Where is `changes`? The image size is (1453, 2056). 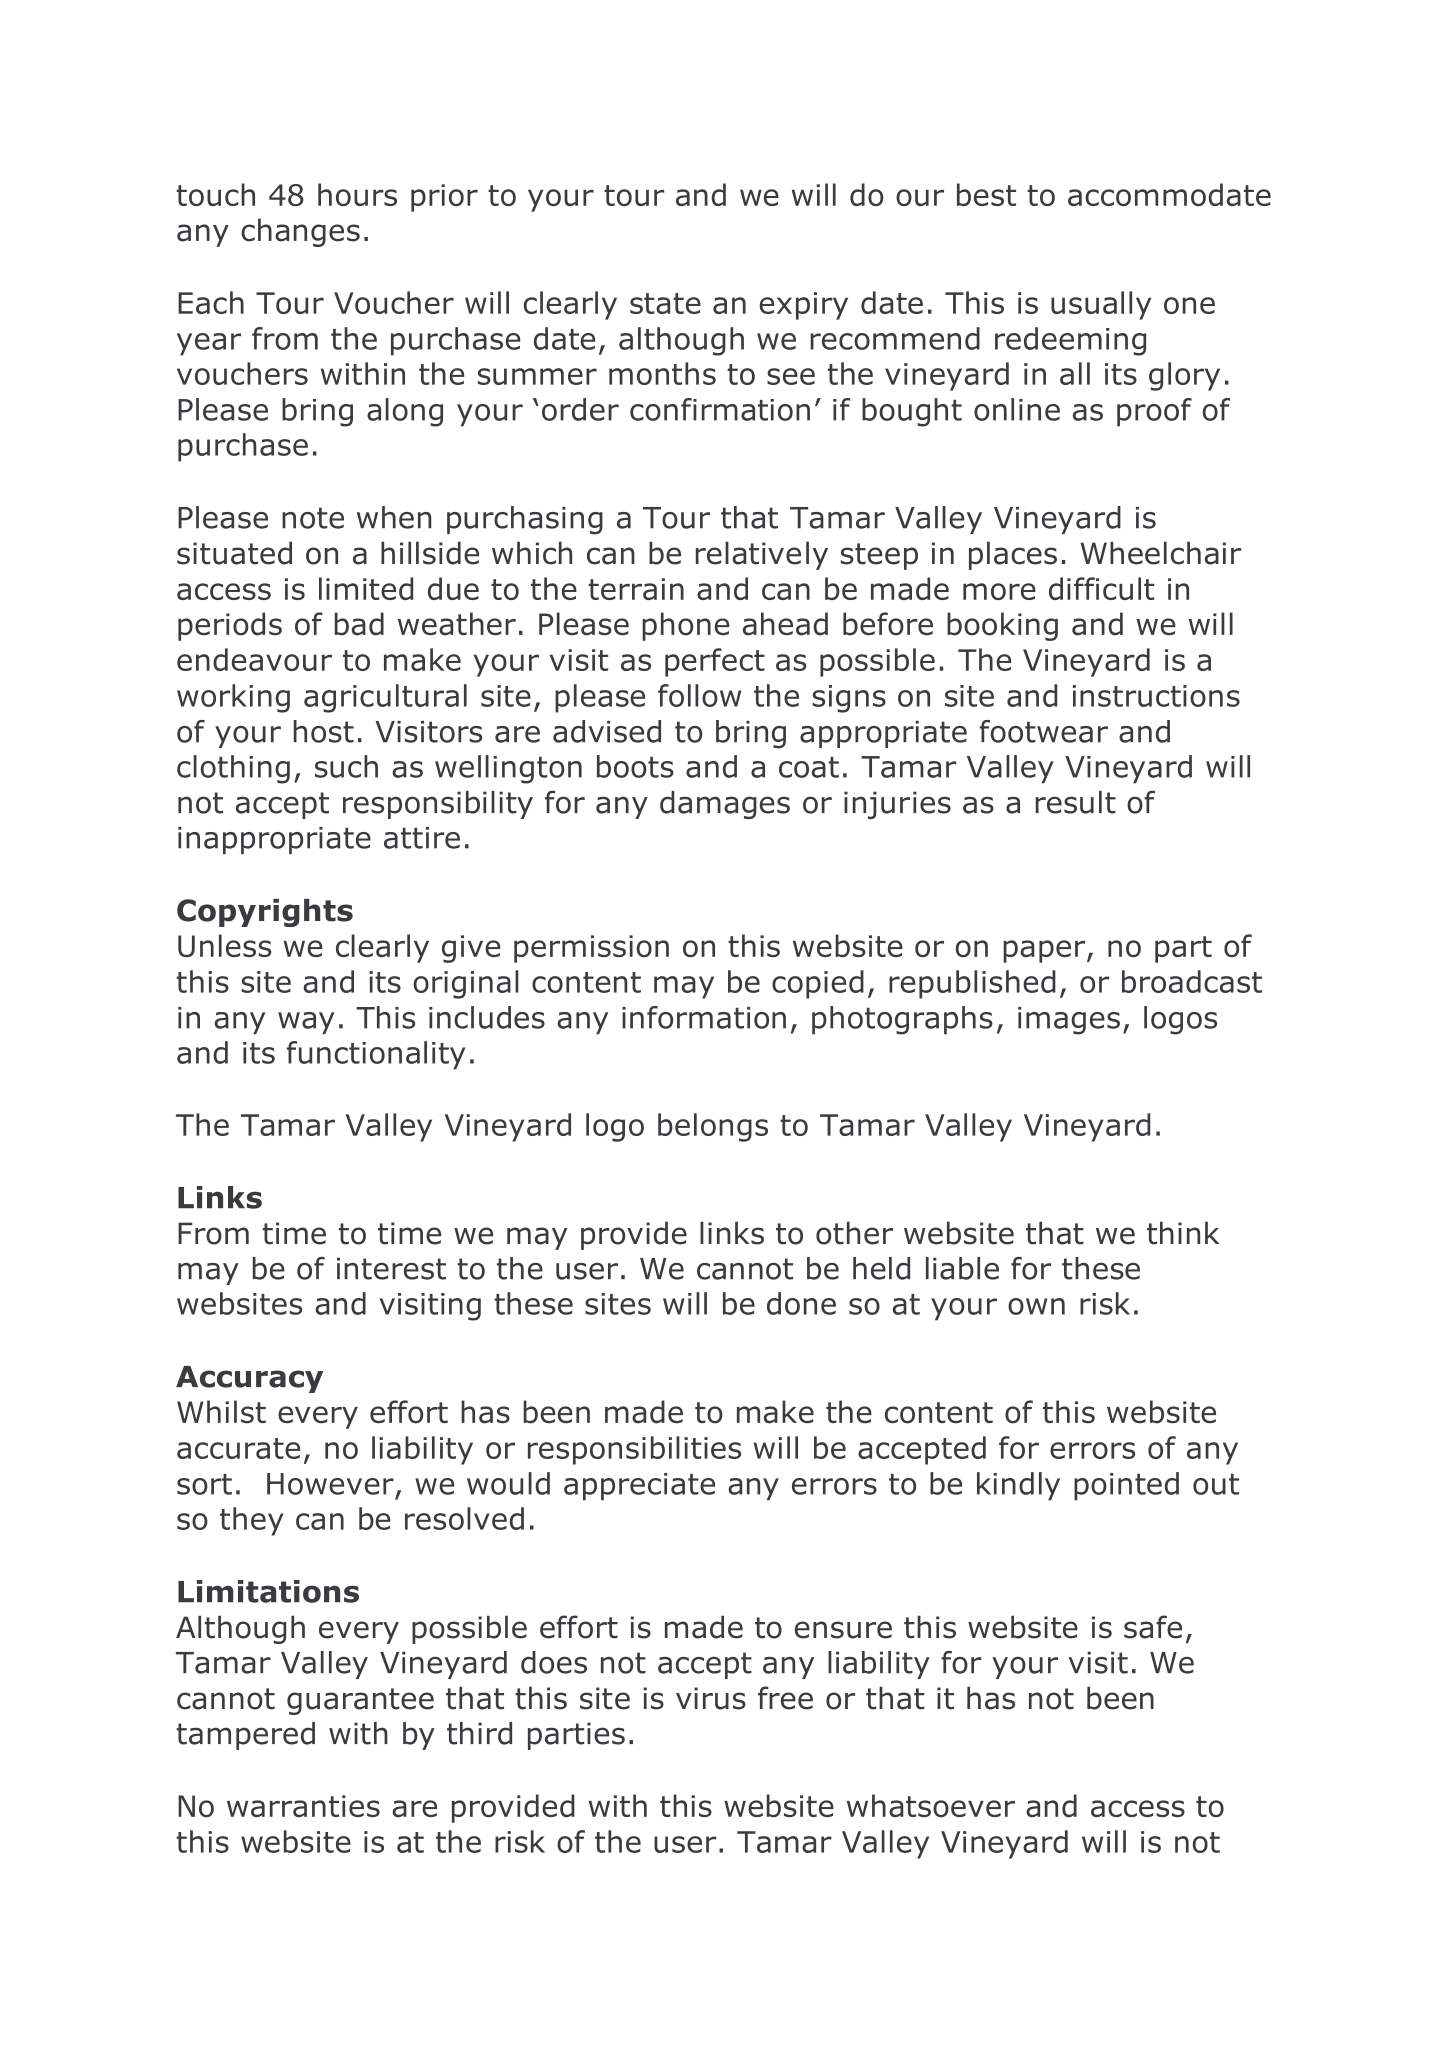 changes is located at coordinates (300, 232).
